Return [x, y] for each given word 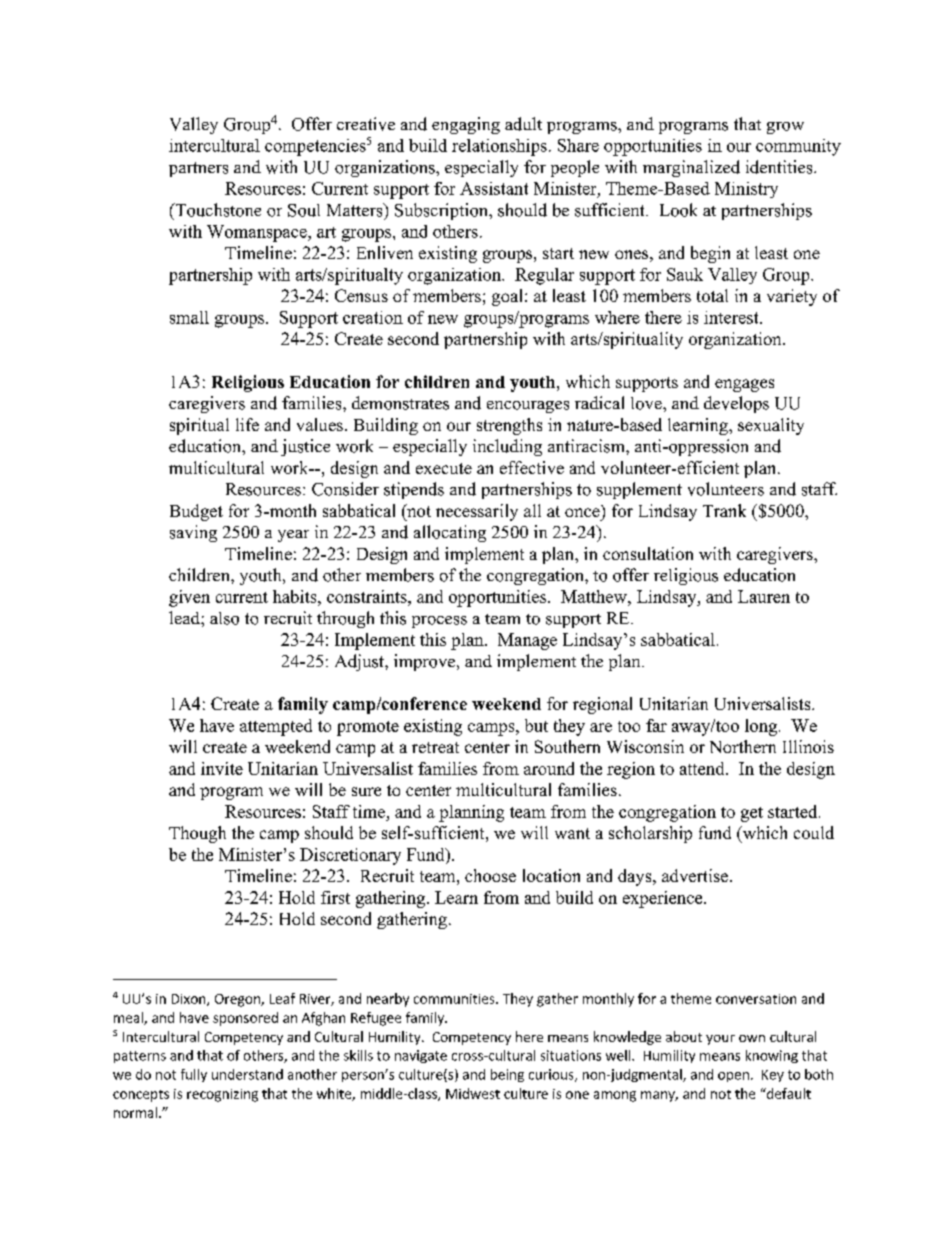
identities [780, 167]
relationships [499, 147]
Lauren [764, 596]
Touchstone [217, 210]
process [439, 622]
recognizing [222, 1095]
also [224, 618]
